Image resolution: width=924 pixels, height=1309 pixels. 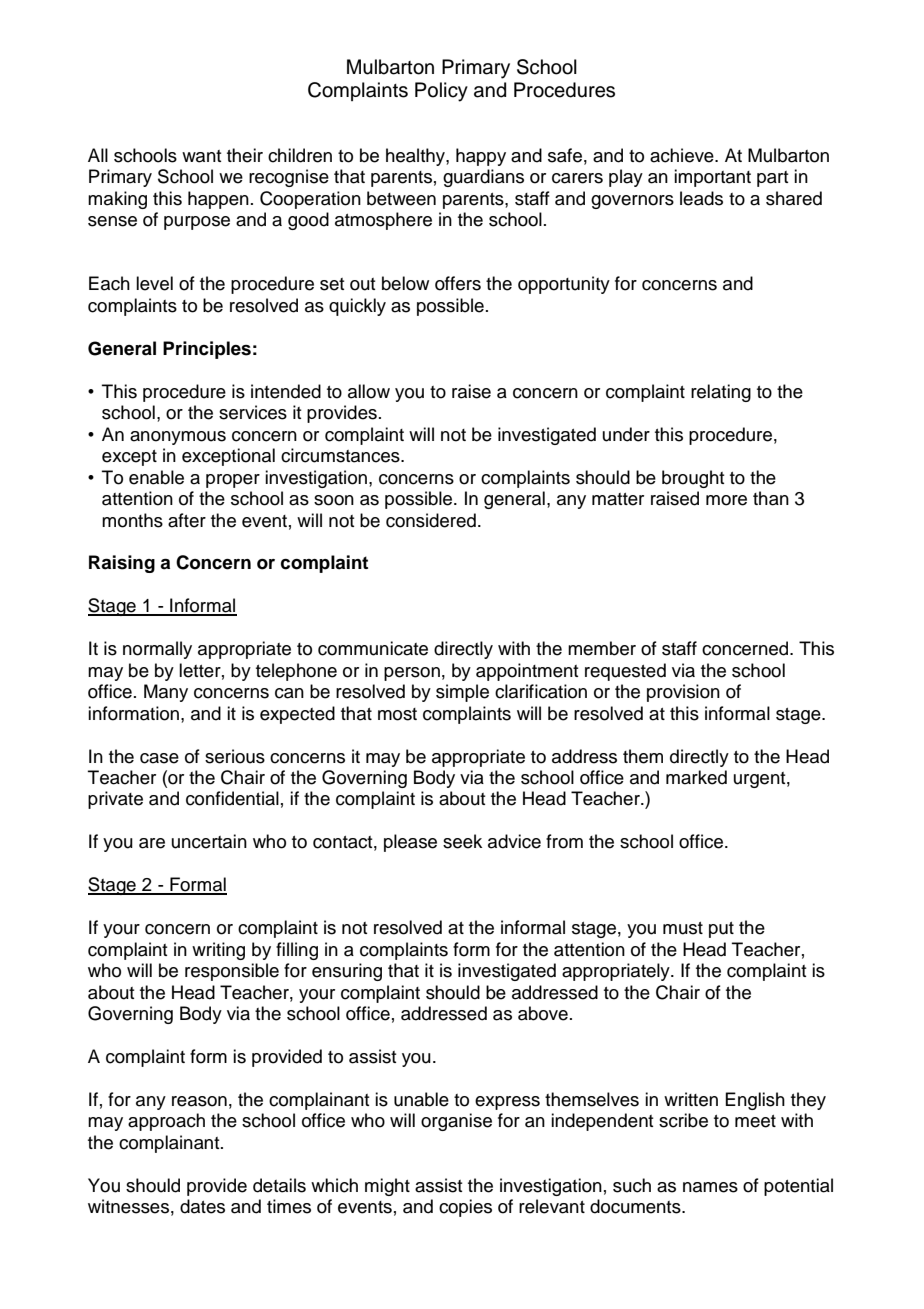 What do you see at coordinates (726, 500) in the screenshot?
I see `more` at bounding box center [726, 500].
